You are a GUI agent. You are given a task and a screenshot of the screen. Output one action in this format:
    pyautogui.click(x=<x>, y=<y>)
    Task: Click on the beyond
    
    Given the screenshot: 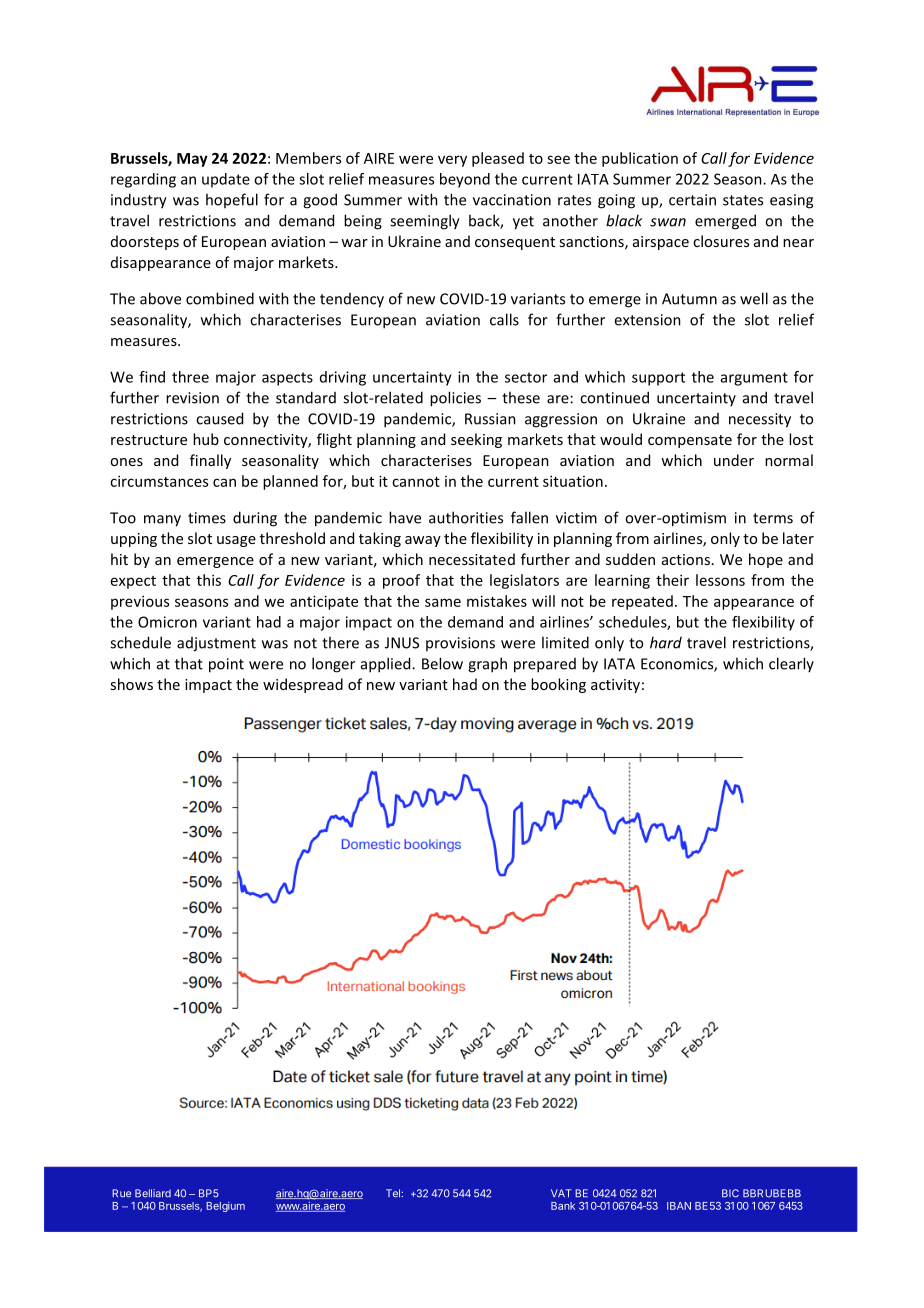 What is the action you would take?
    pyautogui.click(x=465, y=180)
